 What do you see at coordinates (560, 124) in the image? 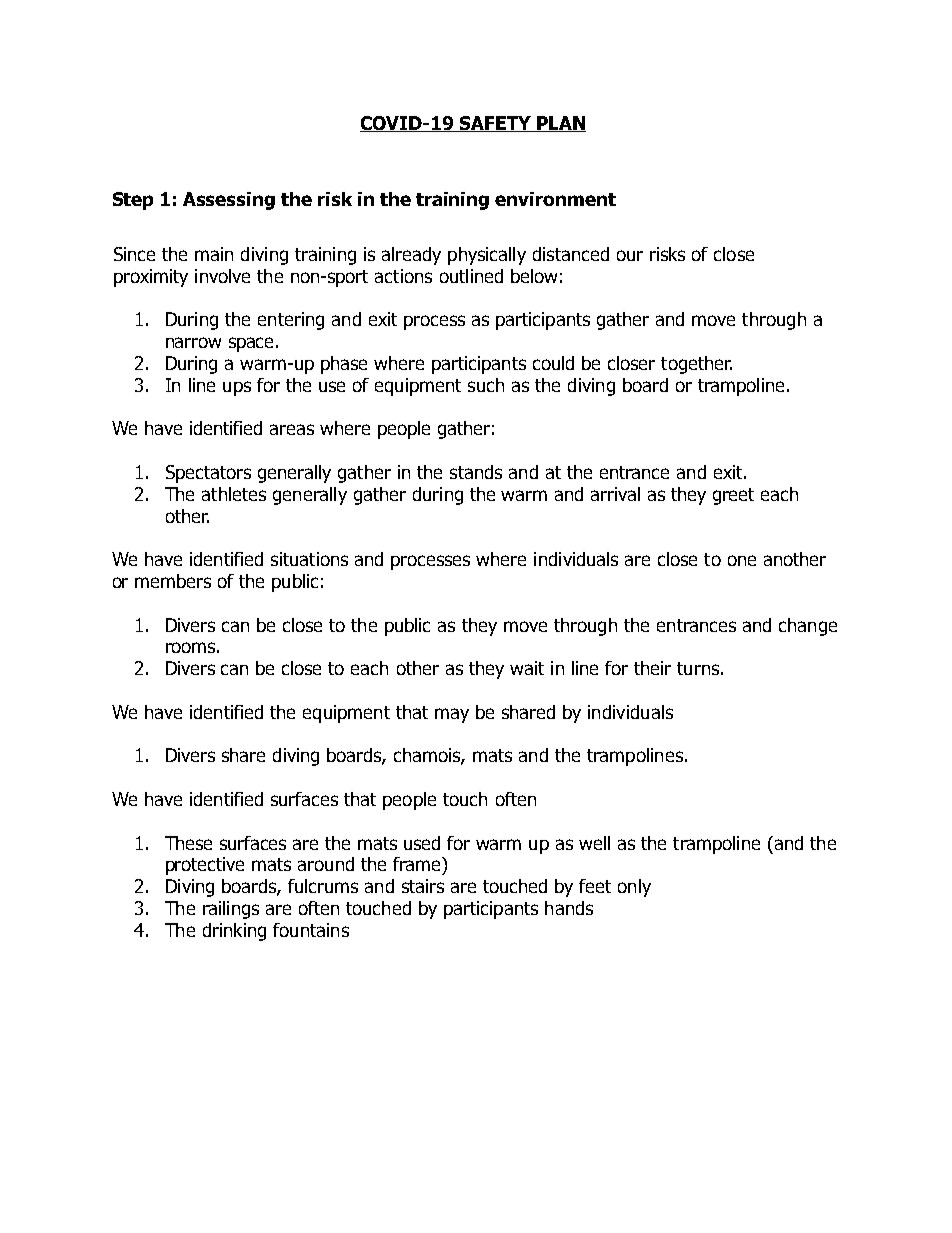
I see `PLAN` at bounding box center [560, 124].
